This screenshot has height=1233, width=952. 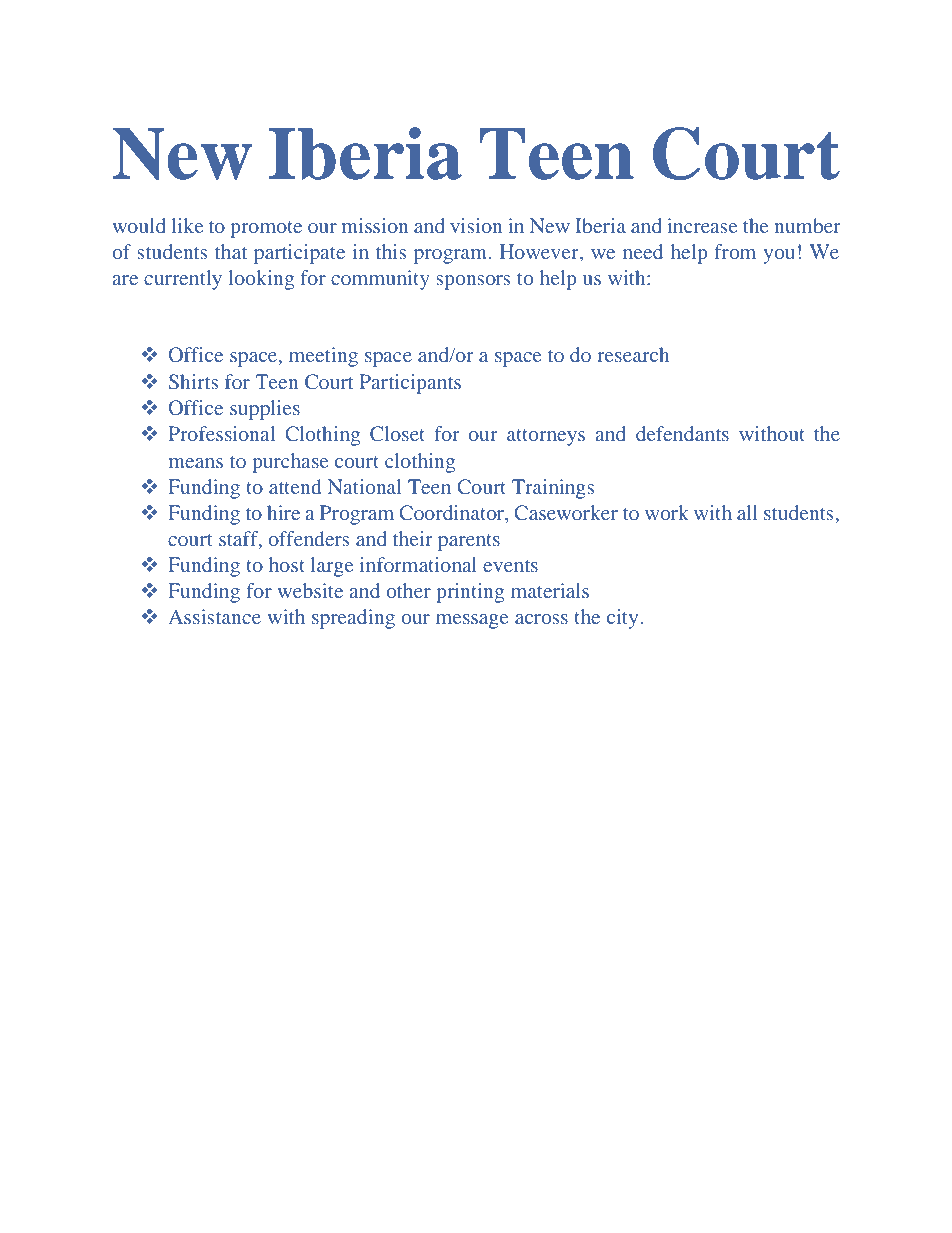 What do you see at coordinates (231, 251) in the screenshot?
I see `that` at bounding box center [231, 251].
